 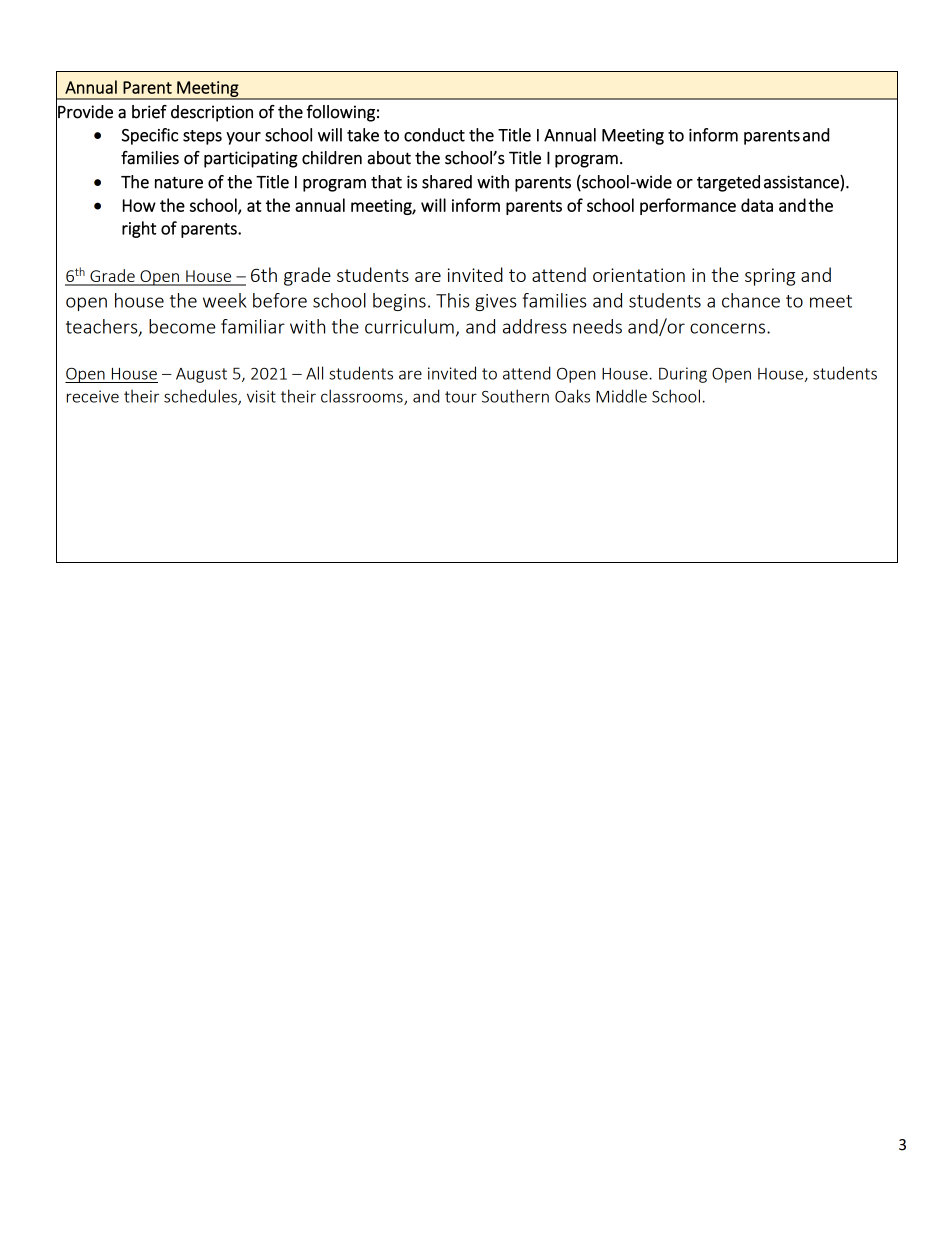 I want to click on assistance, so click(x=802, y=183).
